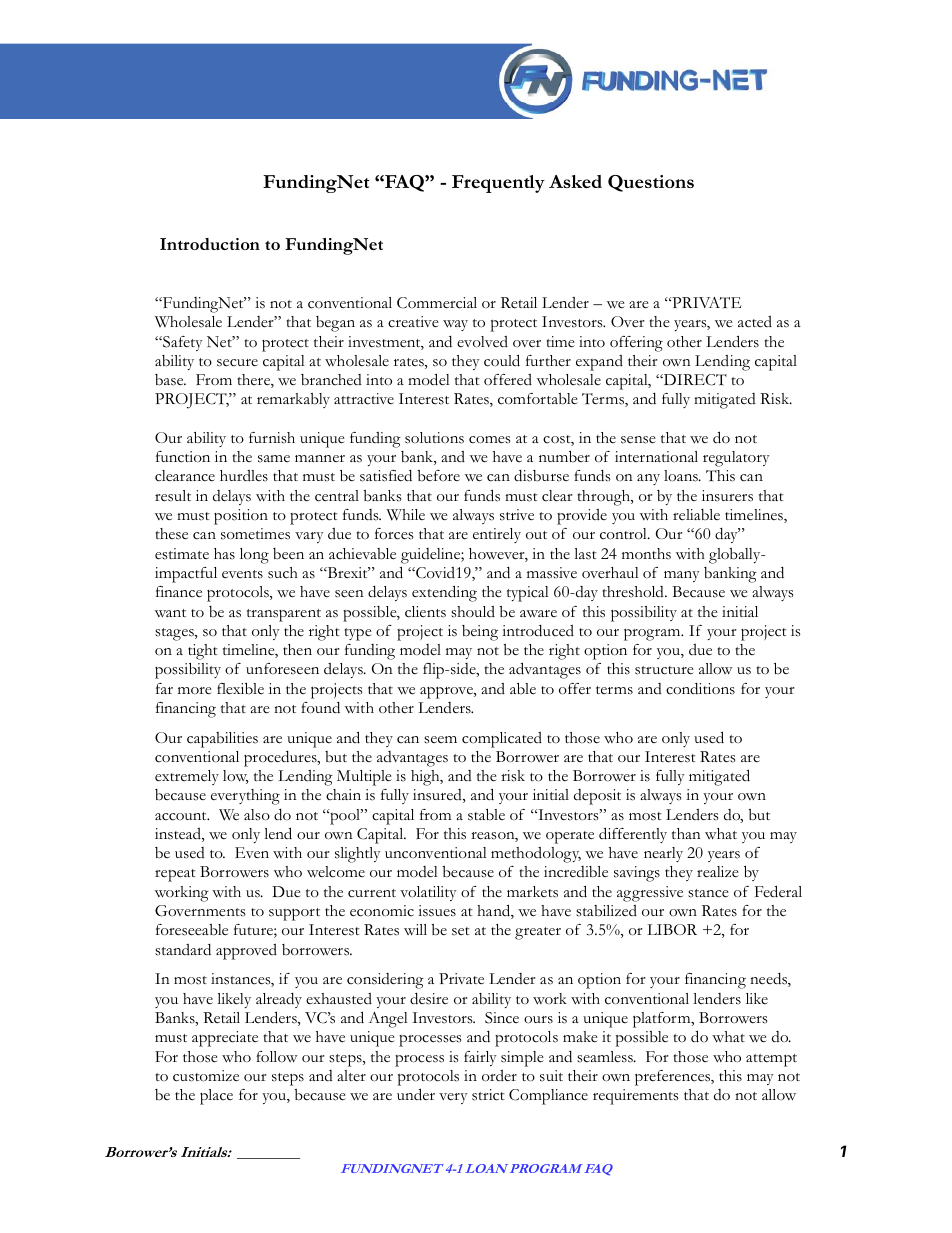 The height and width of the screenshot is (1233, 952). What do you see at coordinates (257, 815) in the screenshot?
I see `also` at bounding box center [257, 815].
